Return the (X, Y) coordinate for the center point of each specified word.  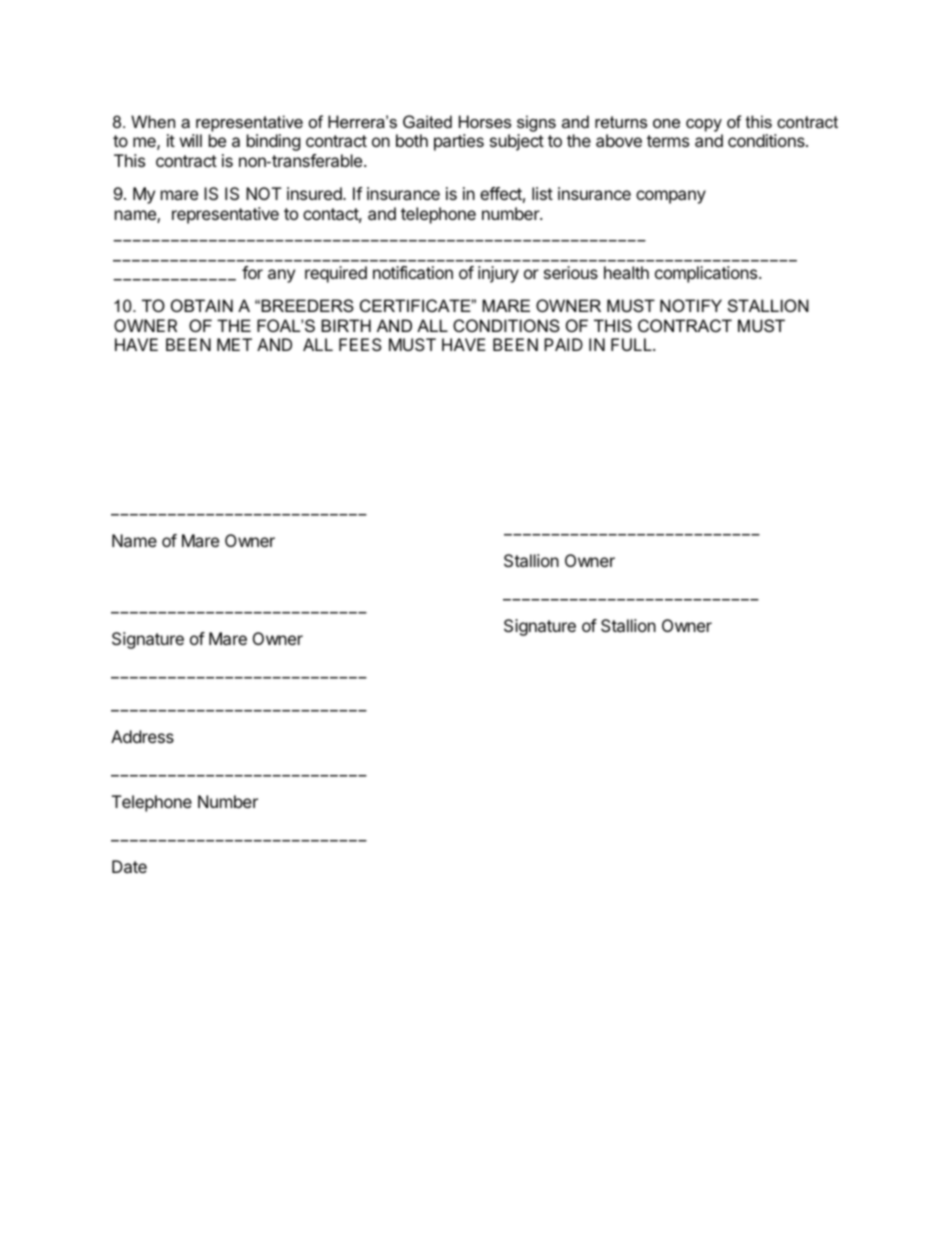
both (412, 140)
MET (234, 344)
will (191, 140)
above (619, 140)
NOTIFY (691, 305)
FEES (360, 344)
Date (129, 866)
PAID (563, 344)
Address (142, 736)
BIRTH (346, 325)
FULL (632, 344)
